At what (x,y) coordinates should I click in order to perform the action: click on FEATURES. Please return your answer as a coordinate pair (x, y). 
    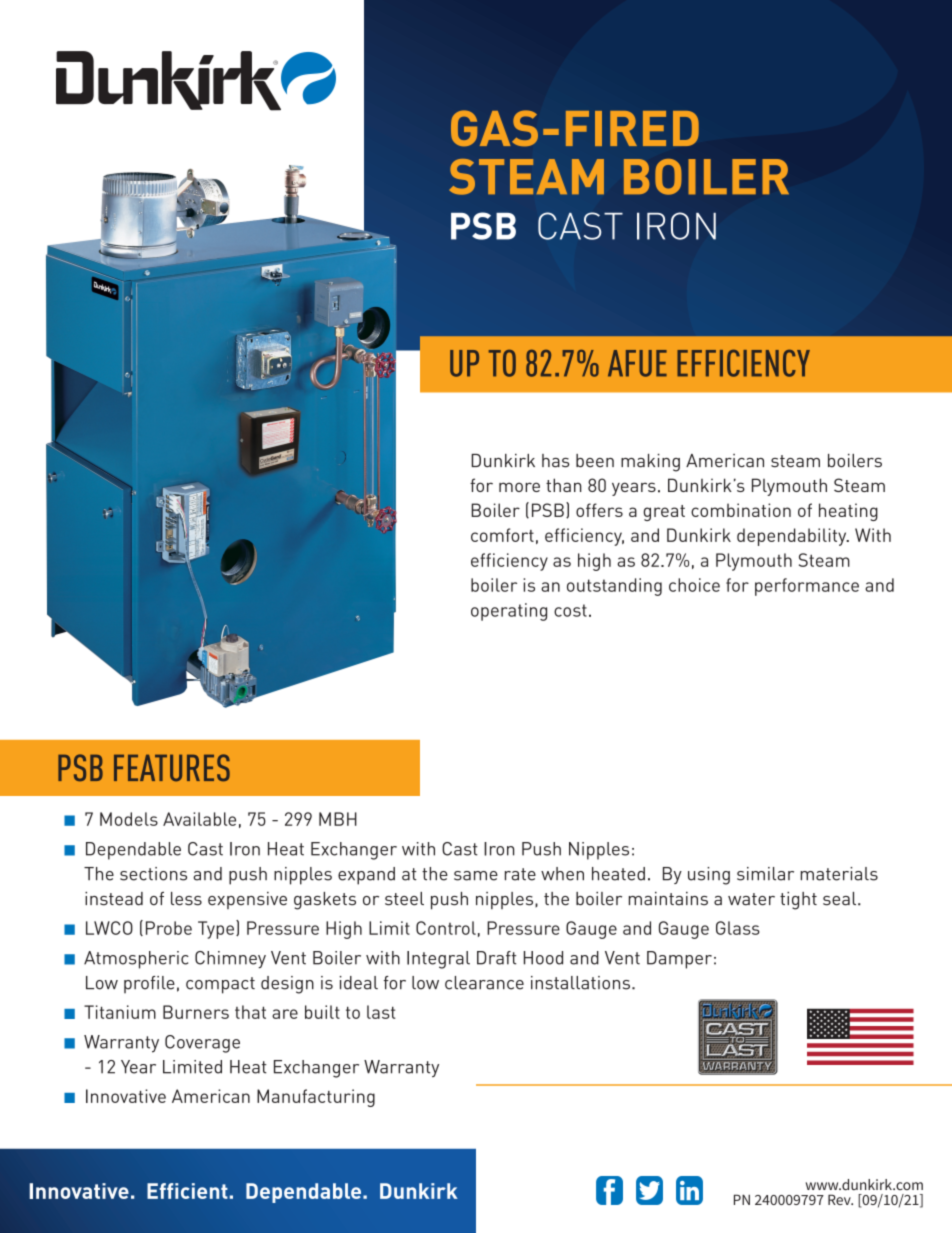
    Looking at the image, I should click on (172, 768).
